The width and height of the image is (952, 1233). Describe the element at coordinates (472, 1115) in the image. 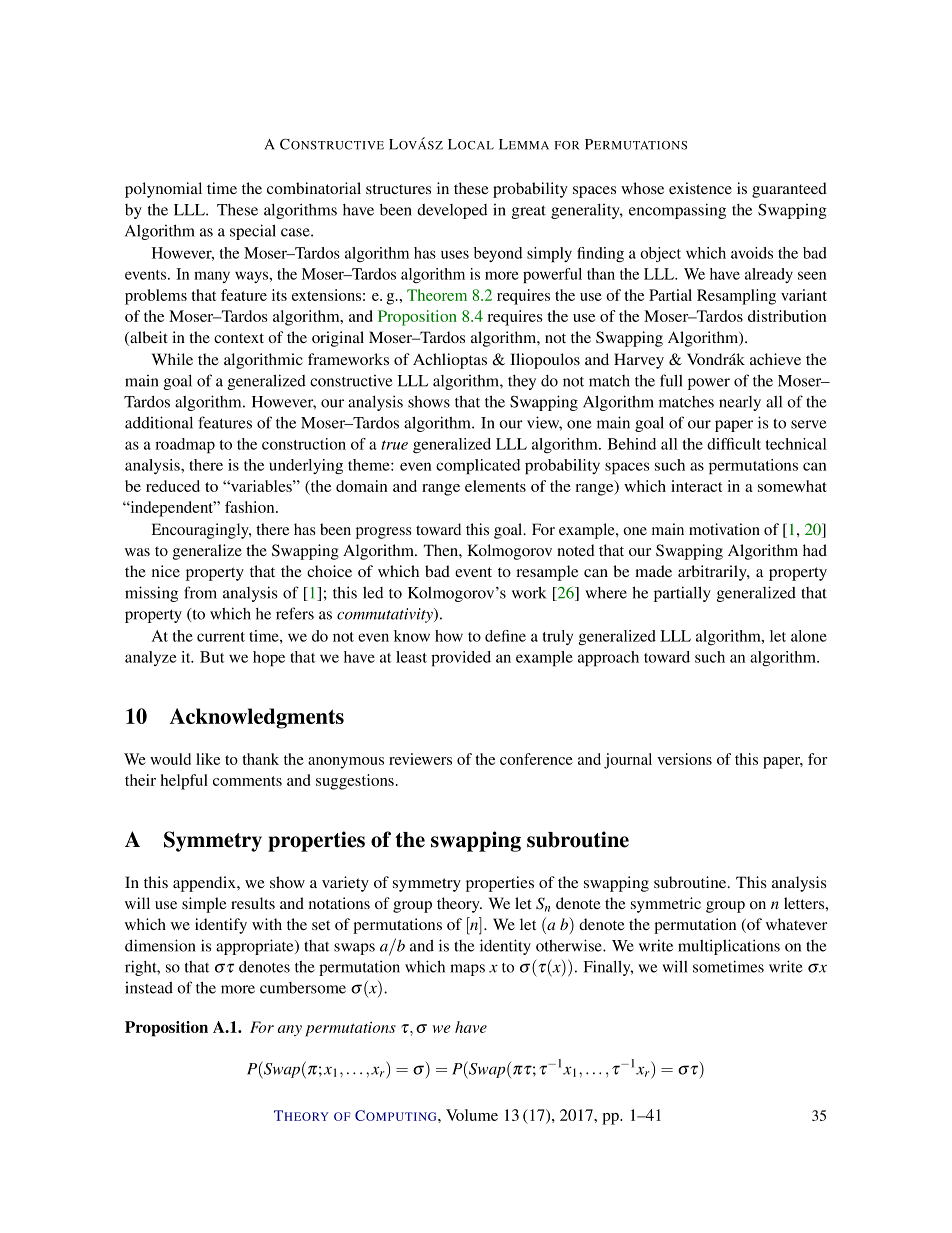

I see `Volume` at that location.
